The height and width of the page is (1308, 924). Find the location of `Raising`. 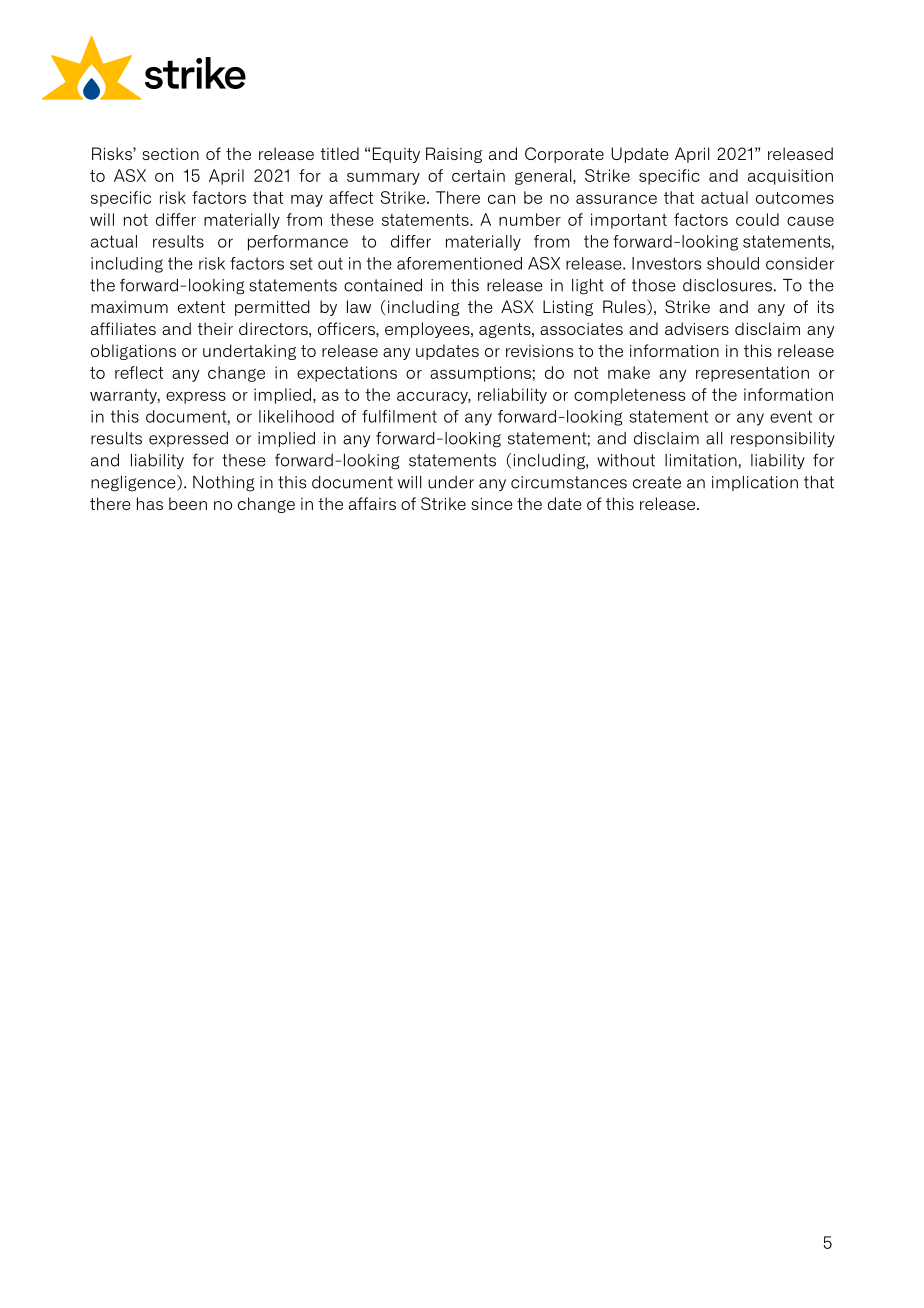

Raising is located at coordinates (454, 155).
